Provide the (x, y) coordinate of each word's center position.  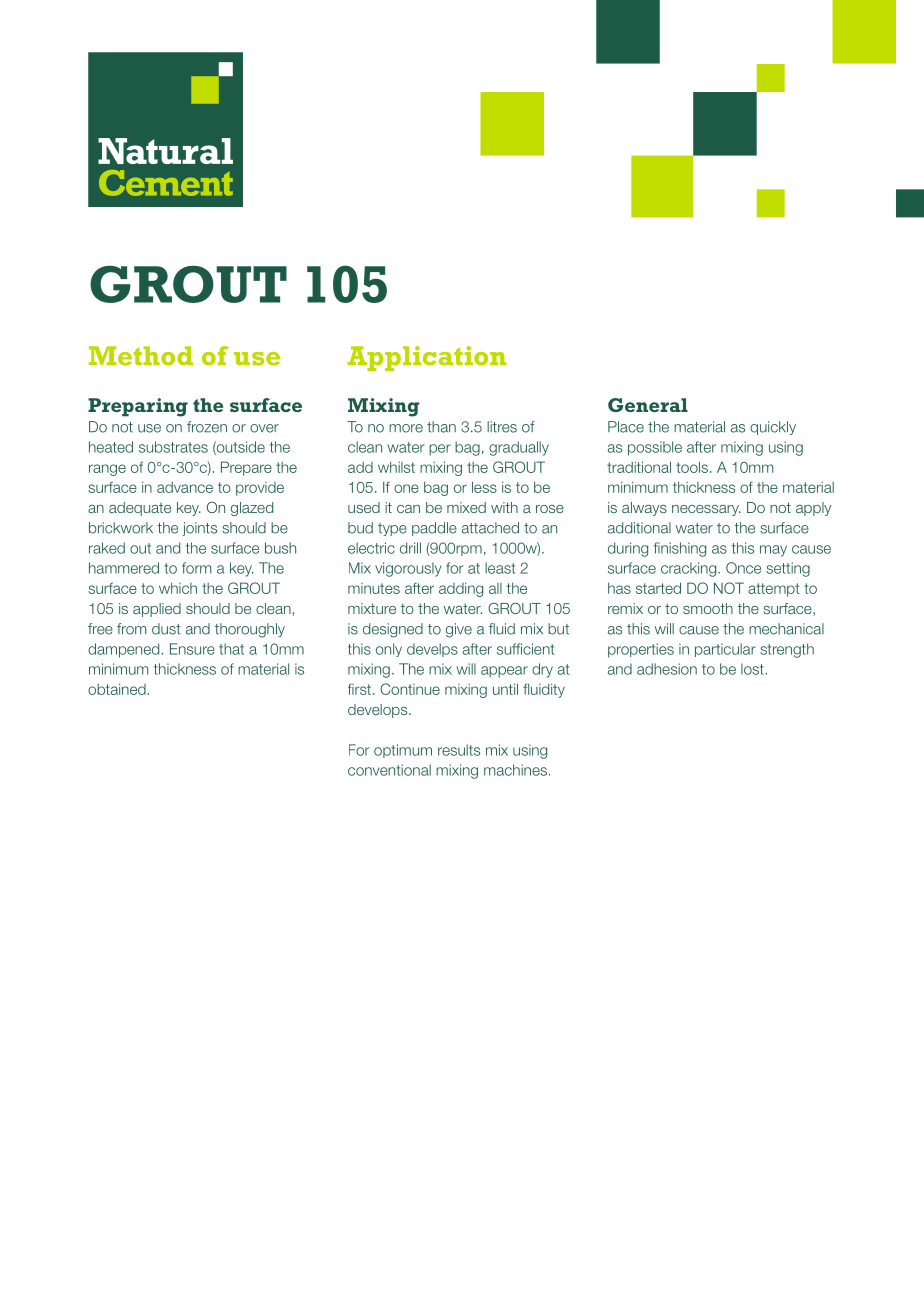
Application (426, 358)
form (196, 568)
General (648, 405)
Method (141, 356)
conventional (389, 770)
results (459, 750)
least (500, 568)
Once (743, 568)
